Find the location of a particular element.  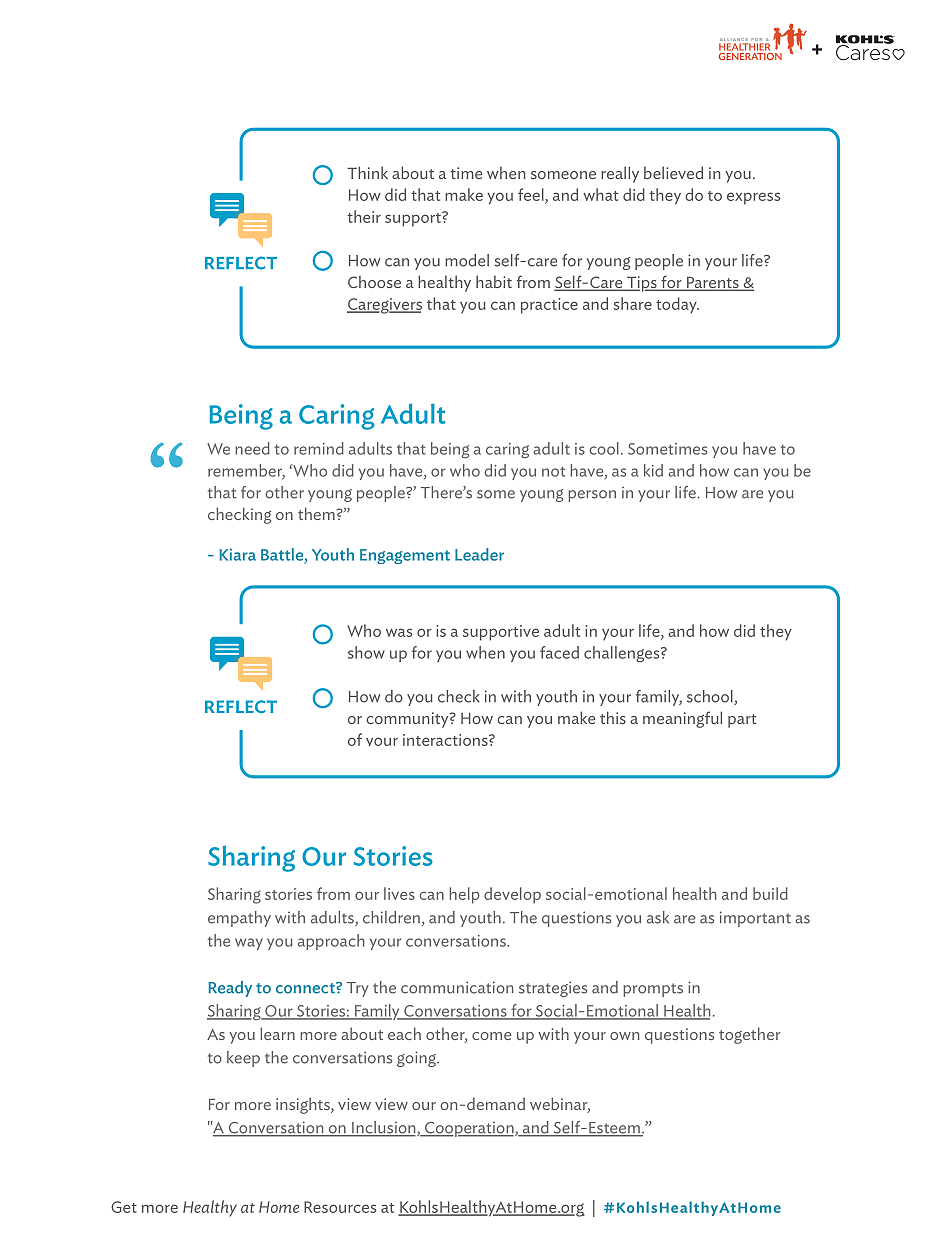

show is located at coordinates (366, 652).
